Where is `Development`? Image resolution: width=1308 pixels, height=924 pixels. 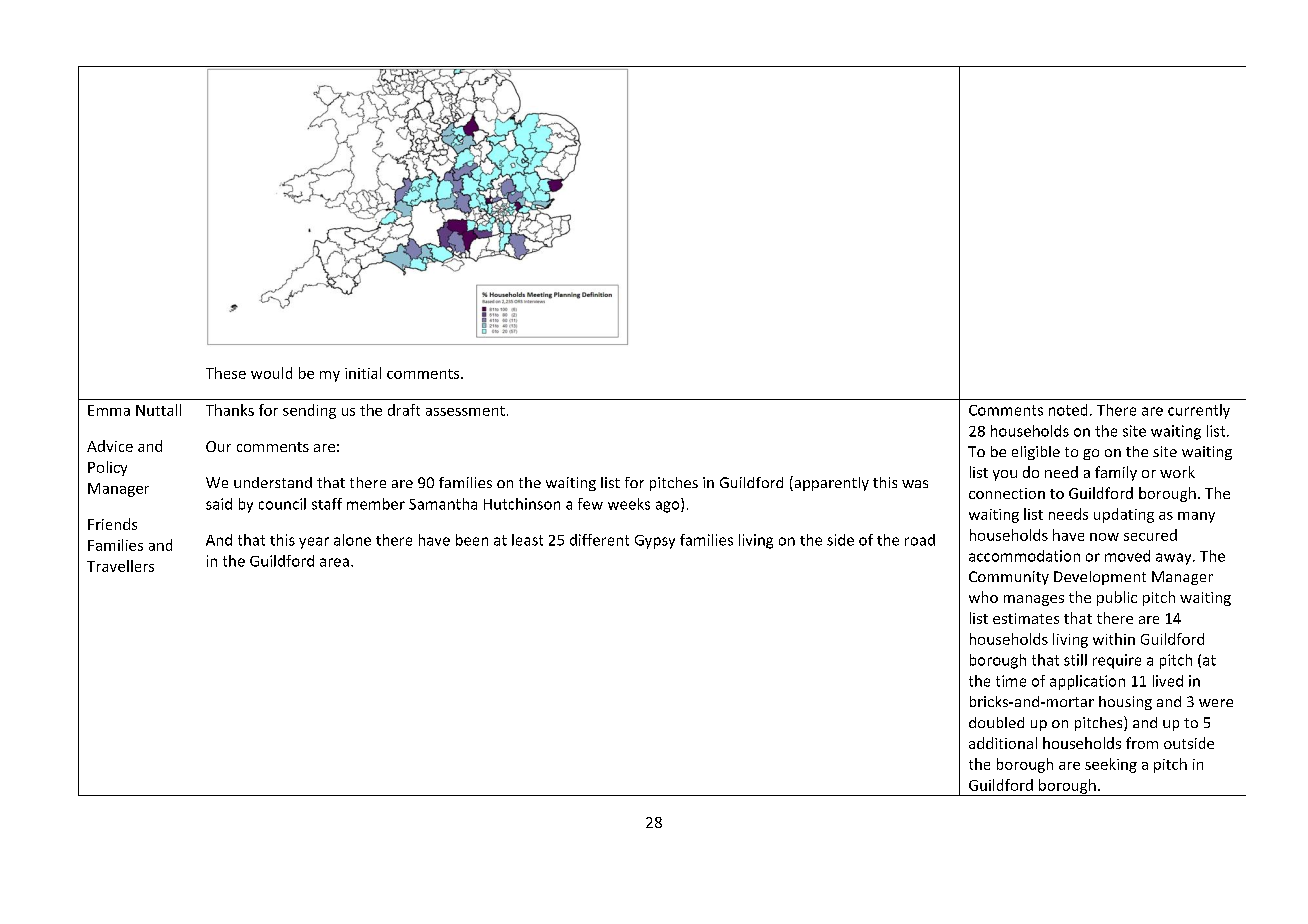 Development is located at coordinates (1100, 578).
